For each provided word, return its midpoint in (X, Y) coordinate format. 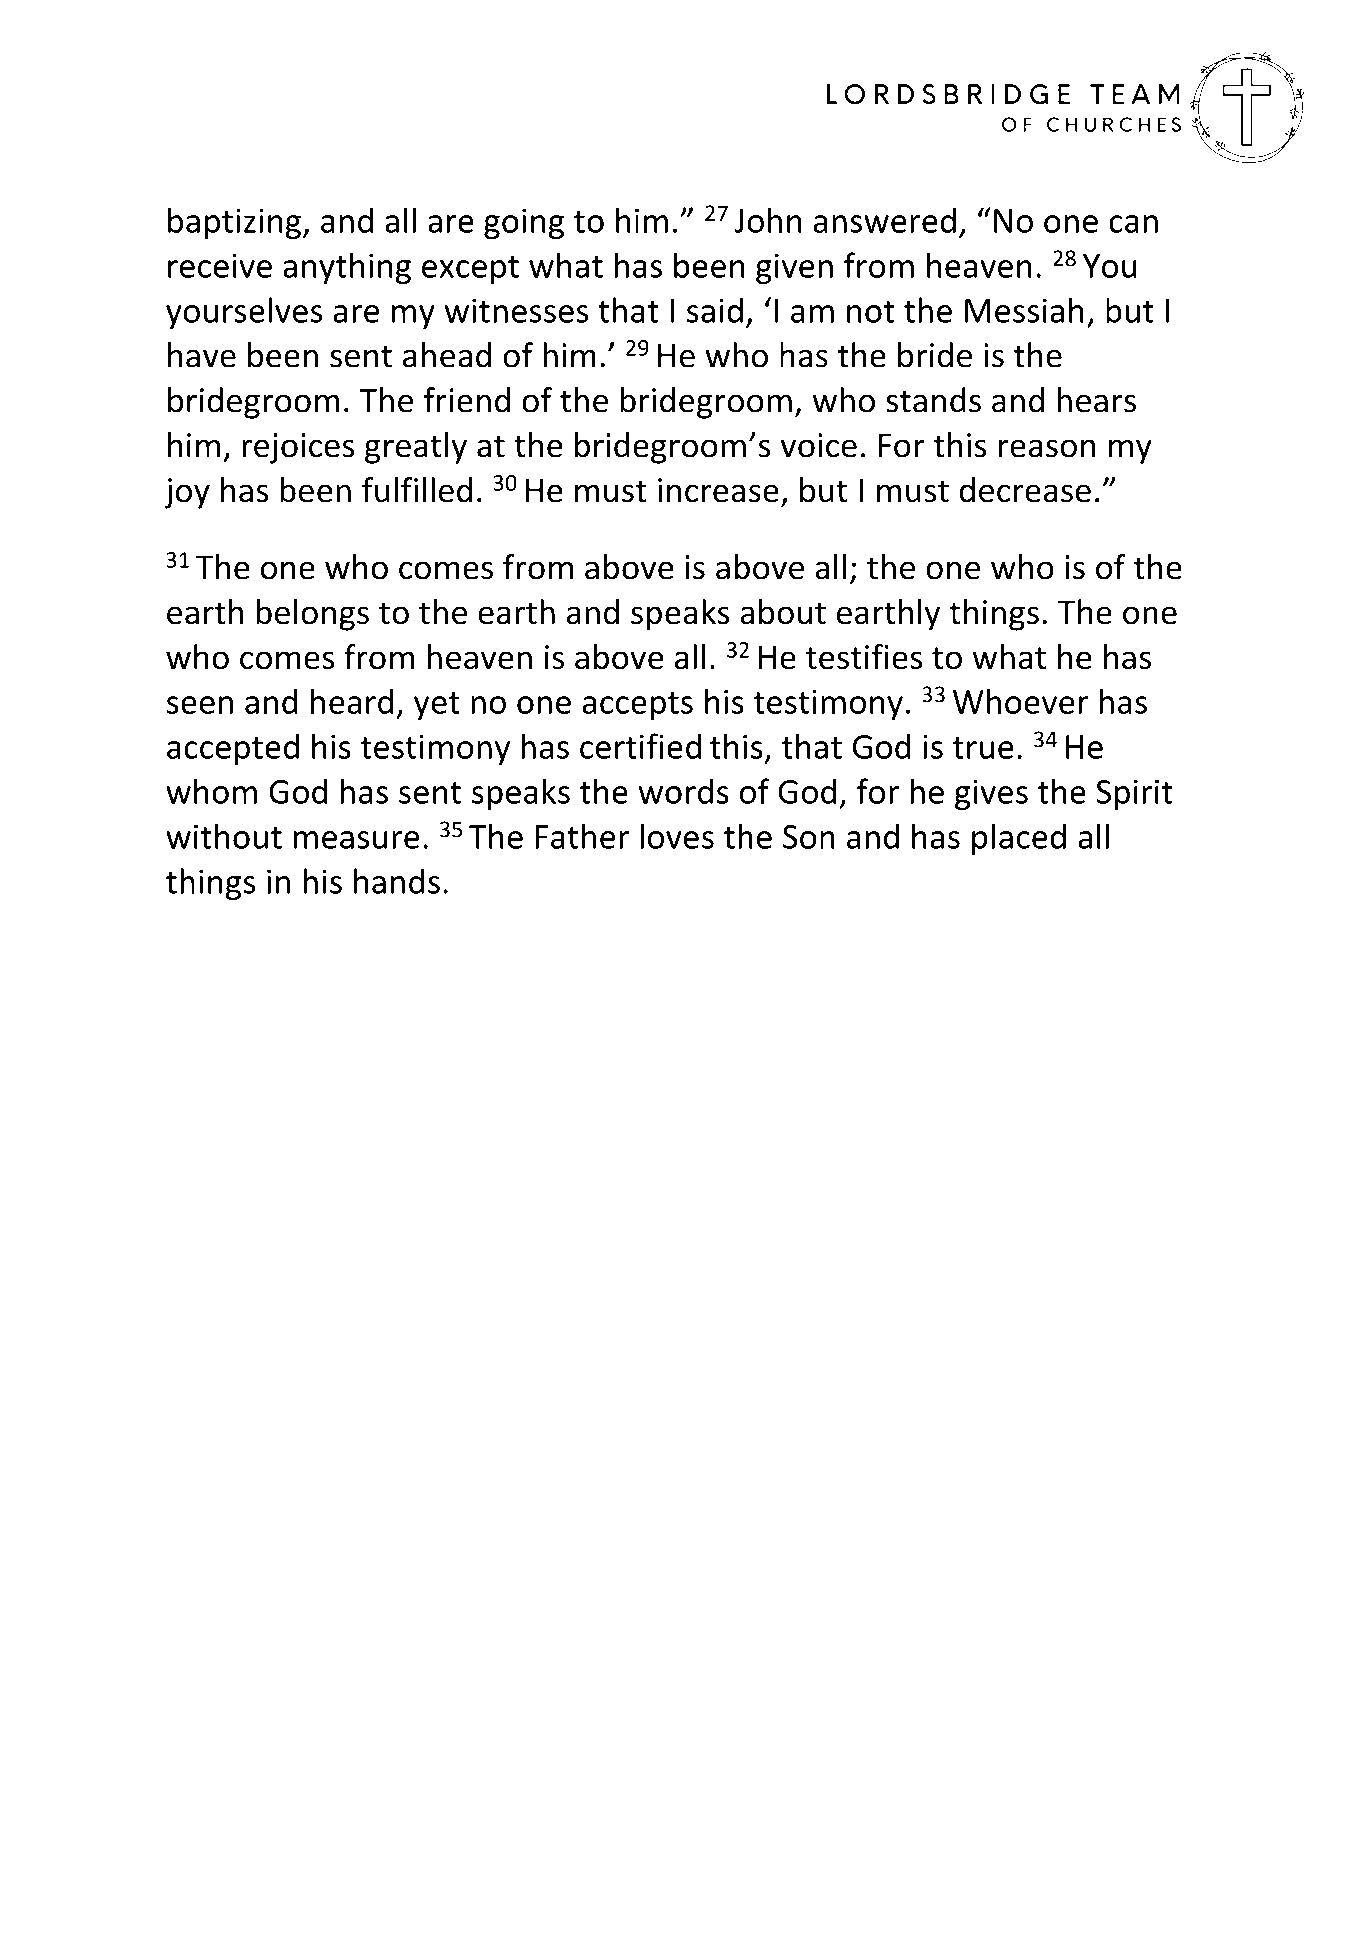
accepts (638, 706)
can (1133, 224)
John (768, 220)
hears (1096, 400)
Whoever (1021, 701)
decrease (1025, 490)
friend (466, 400)
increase (718, 490)
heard (352, 701)
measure (357, 840)
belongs (312, 615)
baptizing (234, 223)
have (202, 355)
